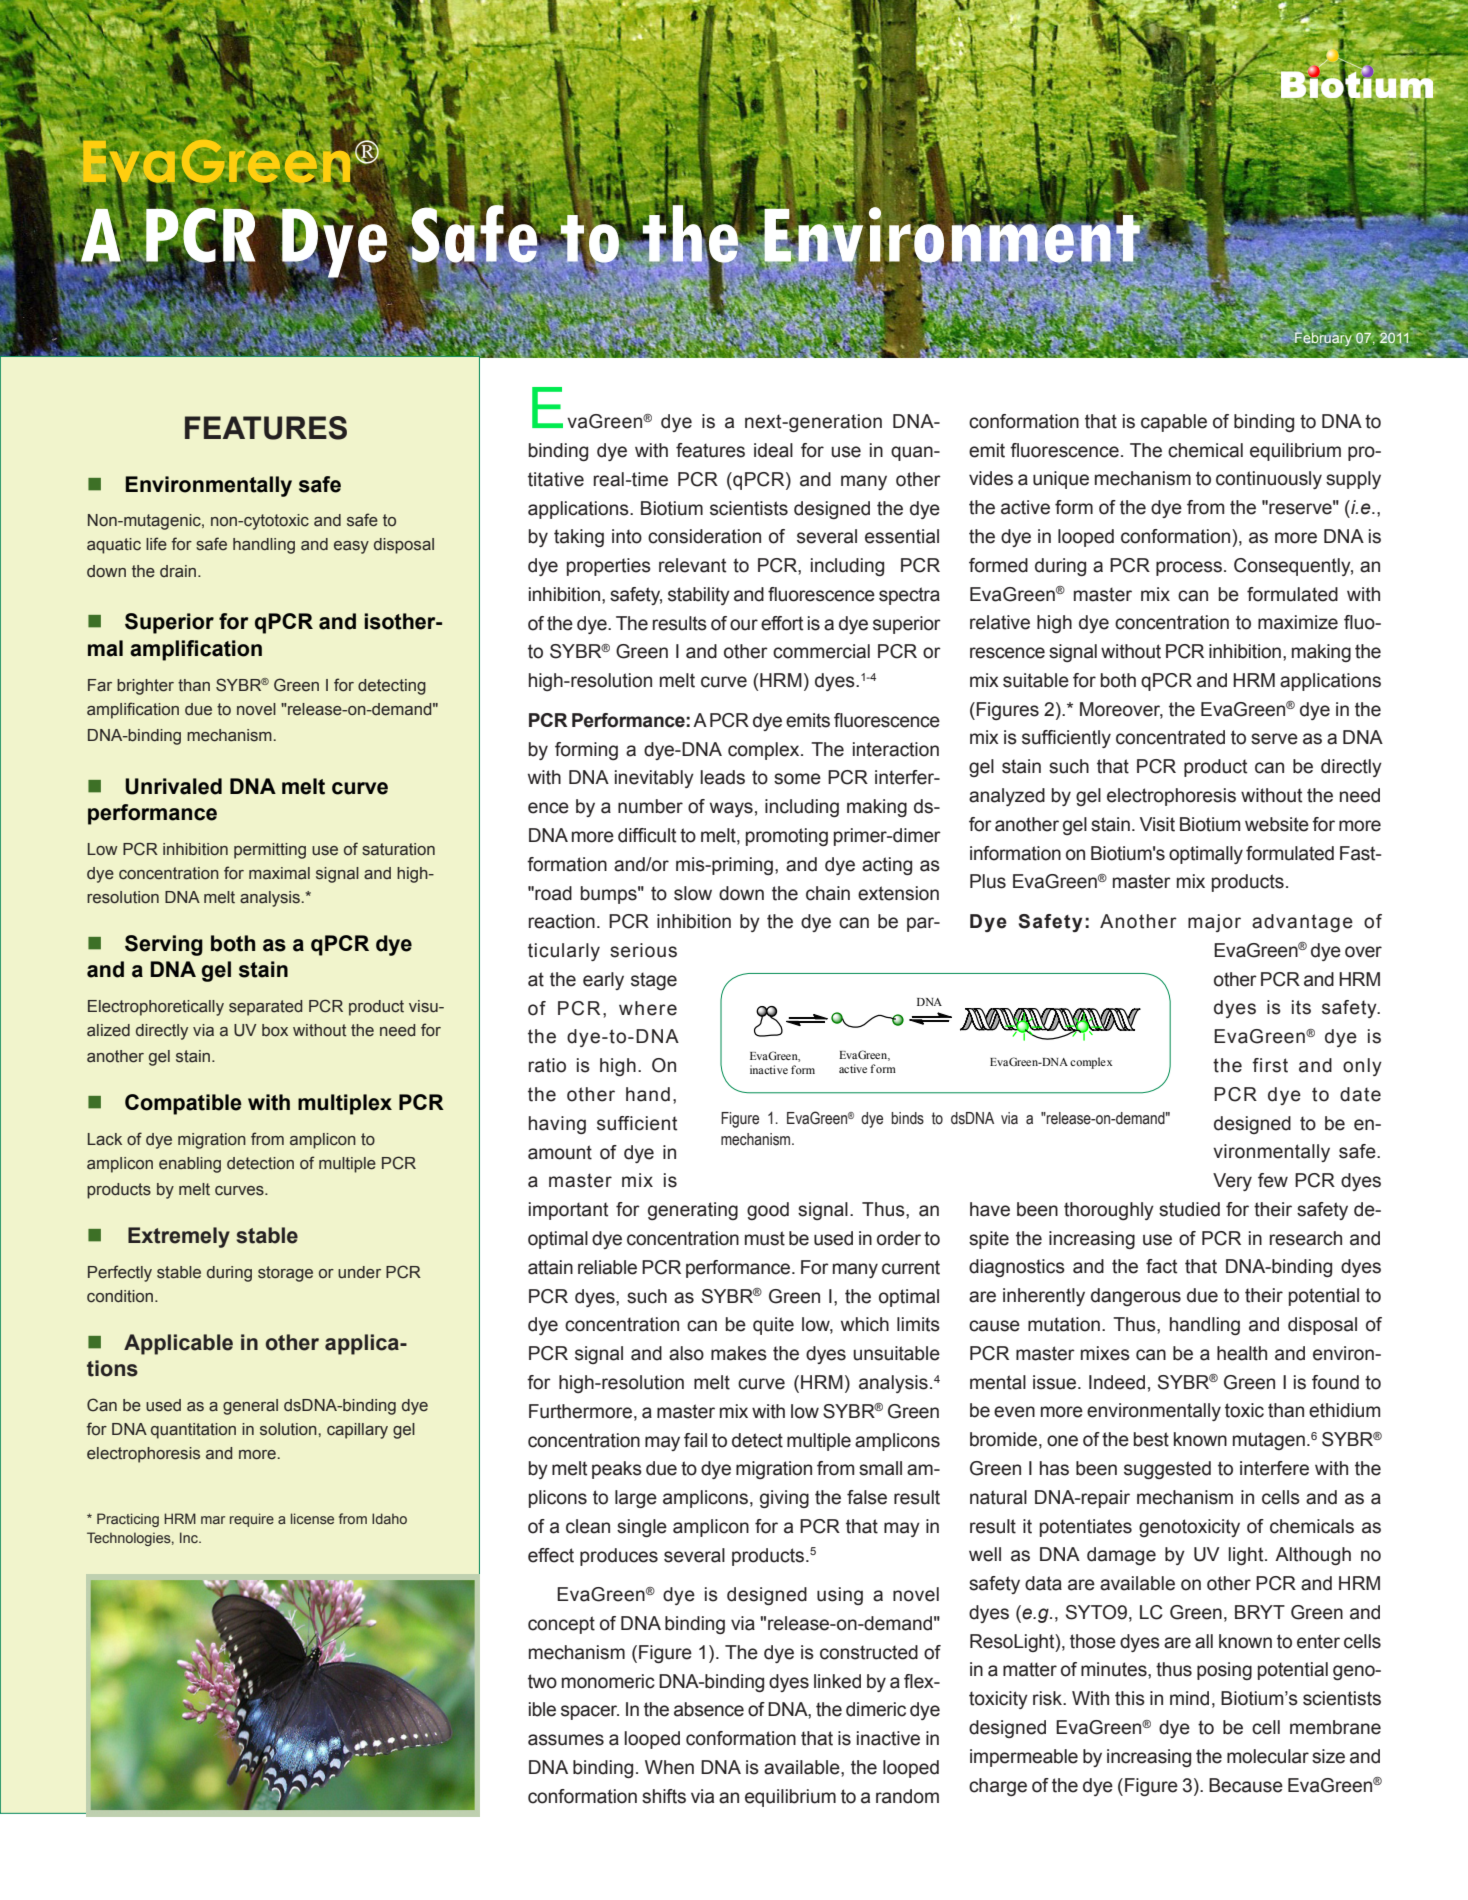  Describe the element at coordinates (1161, 1266) in the screenshot. I see `fact` at that location.
